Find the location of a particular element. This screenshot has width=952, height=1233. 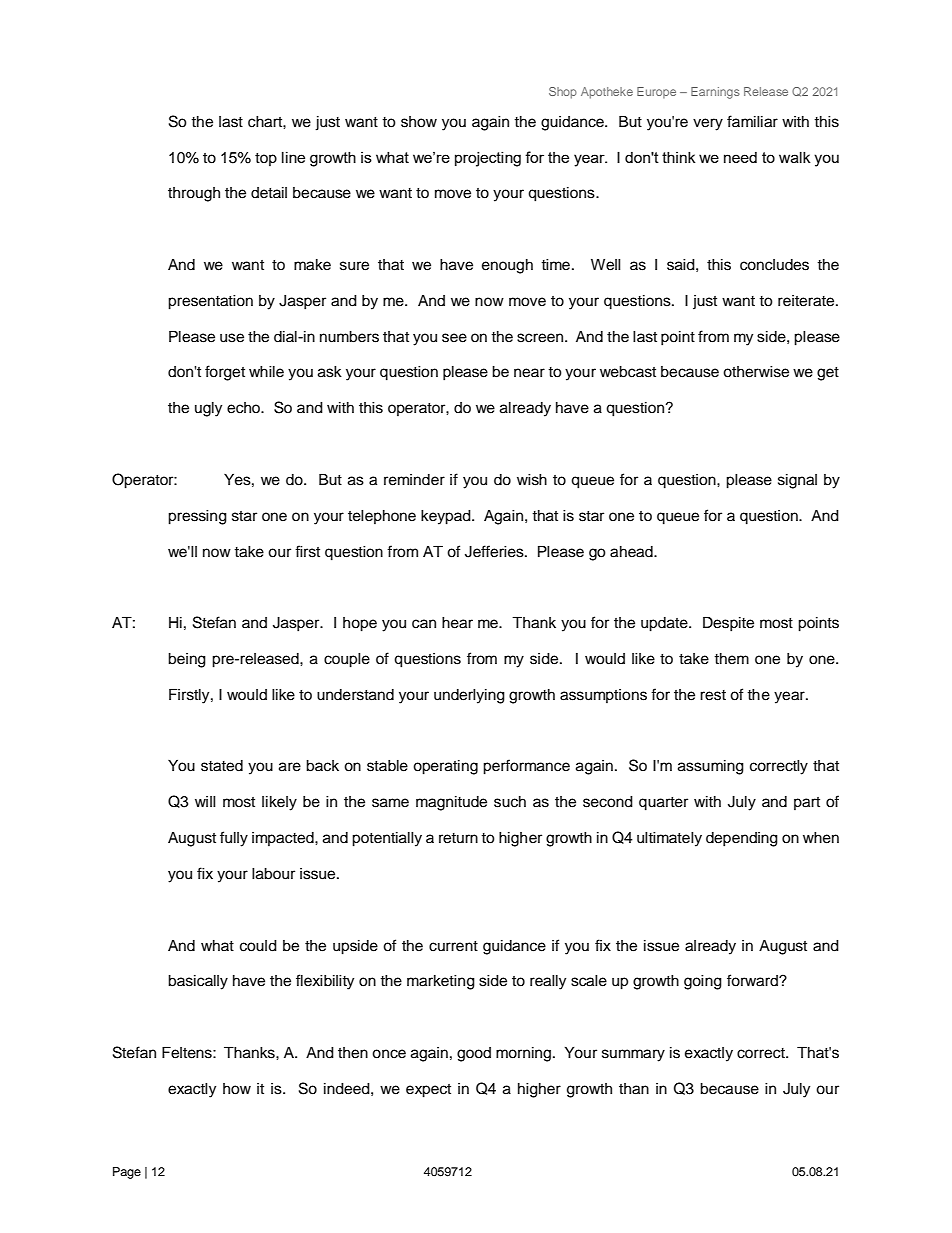

depending is located at coordinates (742, 839).
